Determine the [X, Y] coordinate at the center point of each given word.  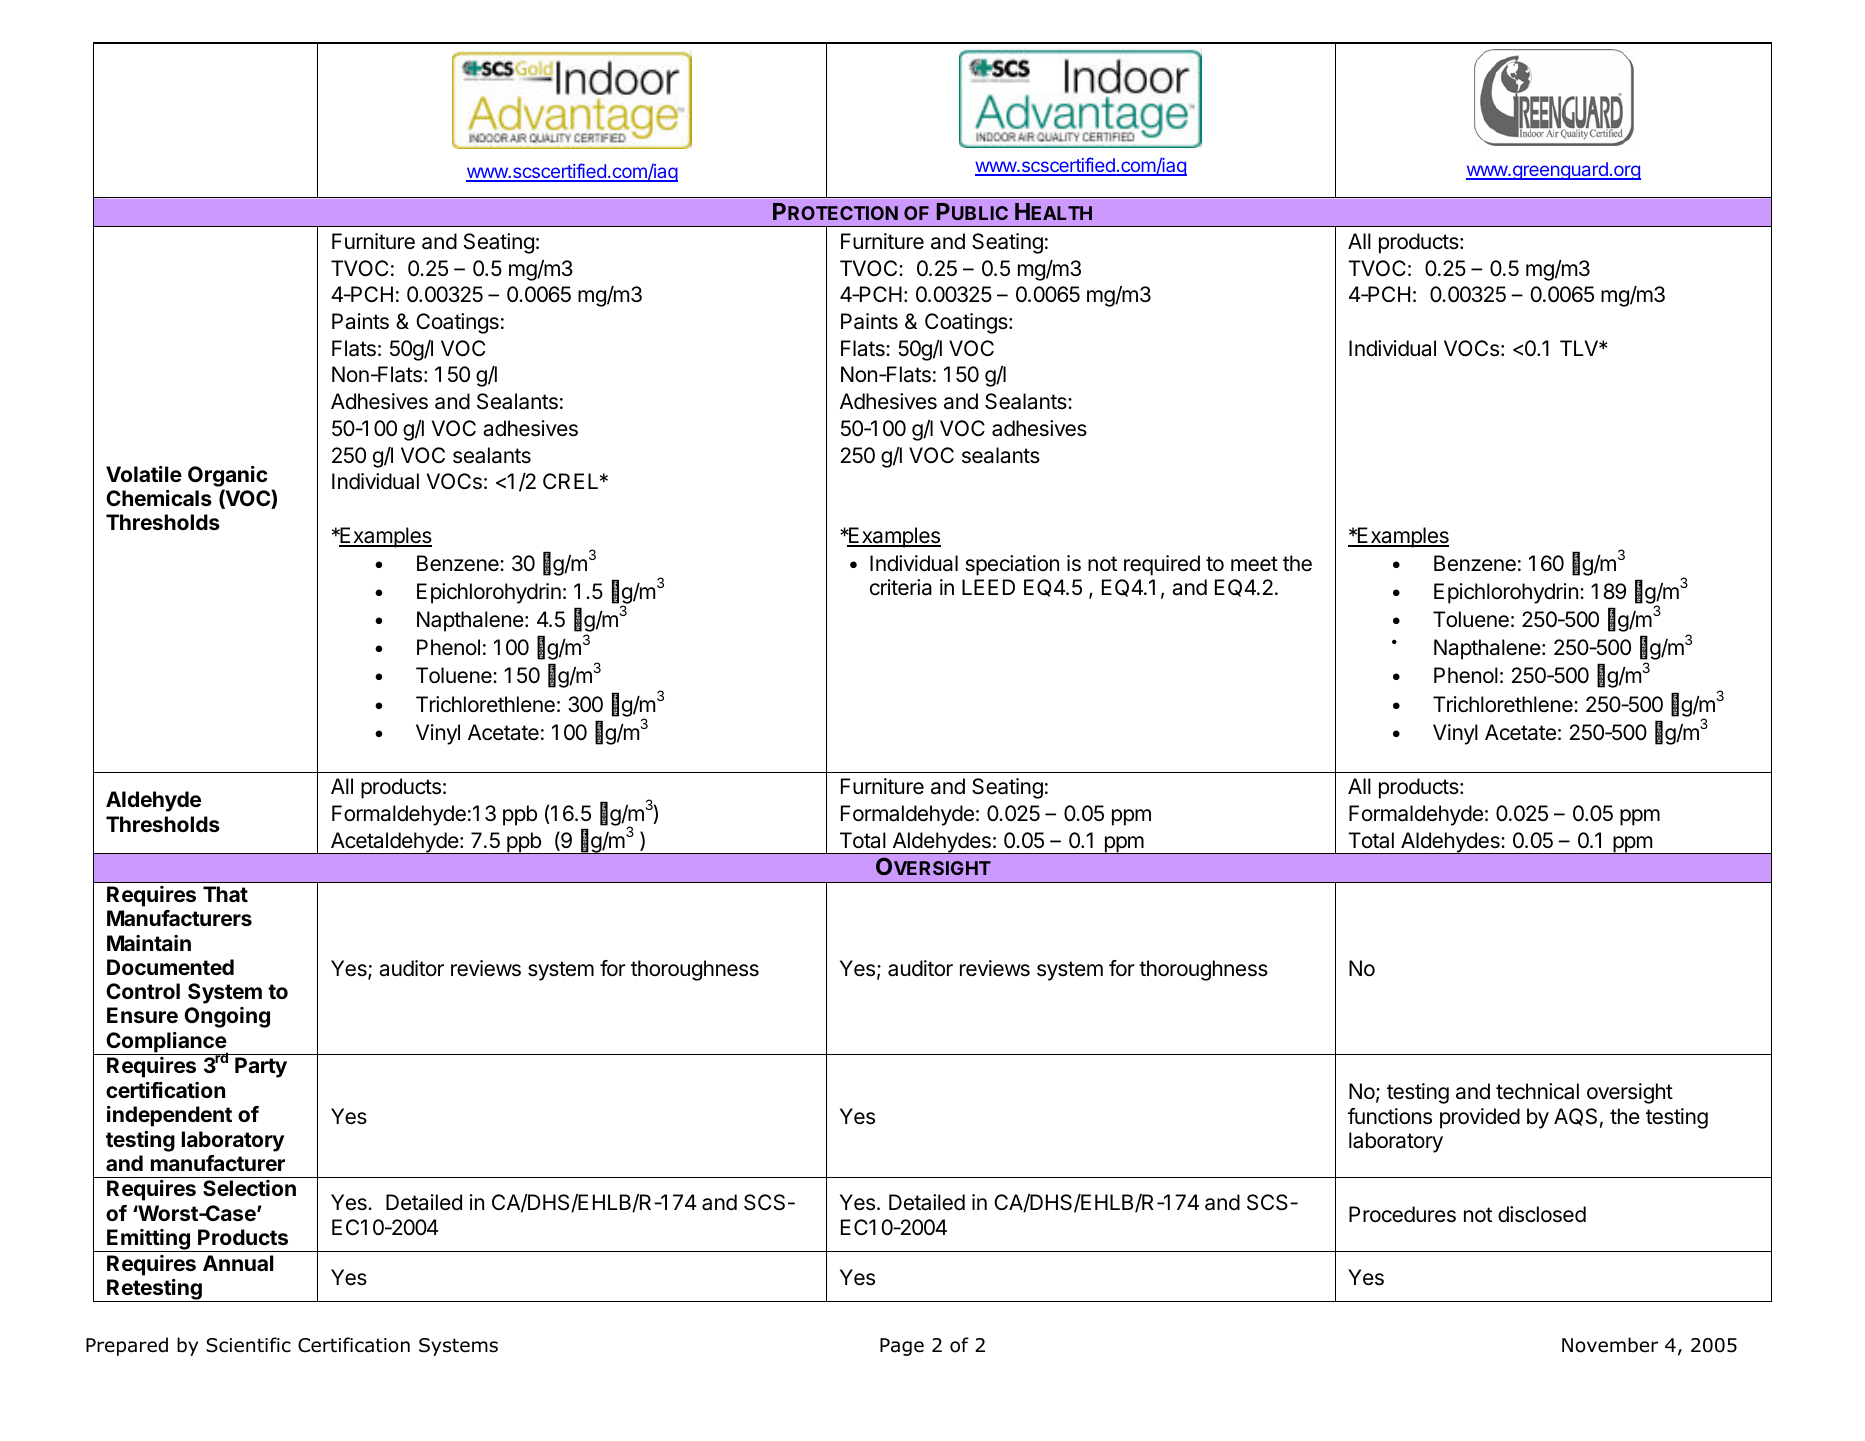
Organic [228, 476]
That [225, 894]
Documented [170, 967]
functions [1390, 1116]
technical [1537, 1091]
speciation [1012, 565]
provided [1480, 1118]
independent [169, 1116]
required [1162, 565]
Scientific [248, 1345]
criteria [901, 587]
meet [1254, 564]
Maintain [149, 943]
